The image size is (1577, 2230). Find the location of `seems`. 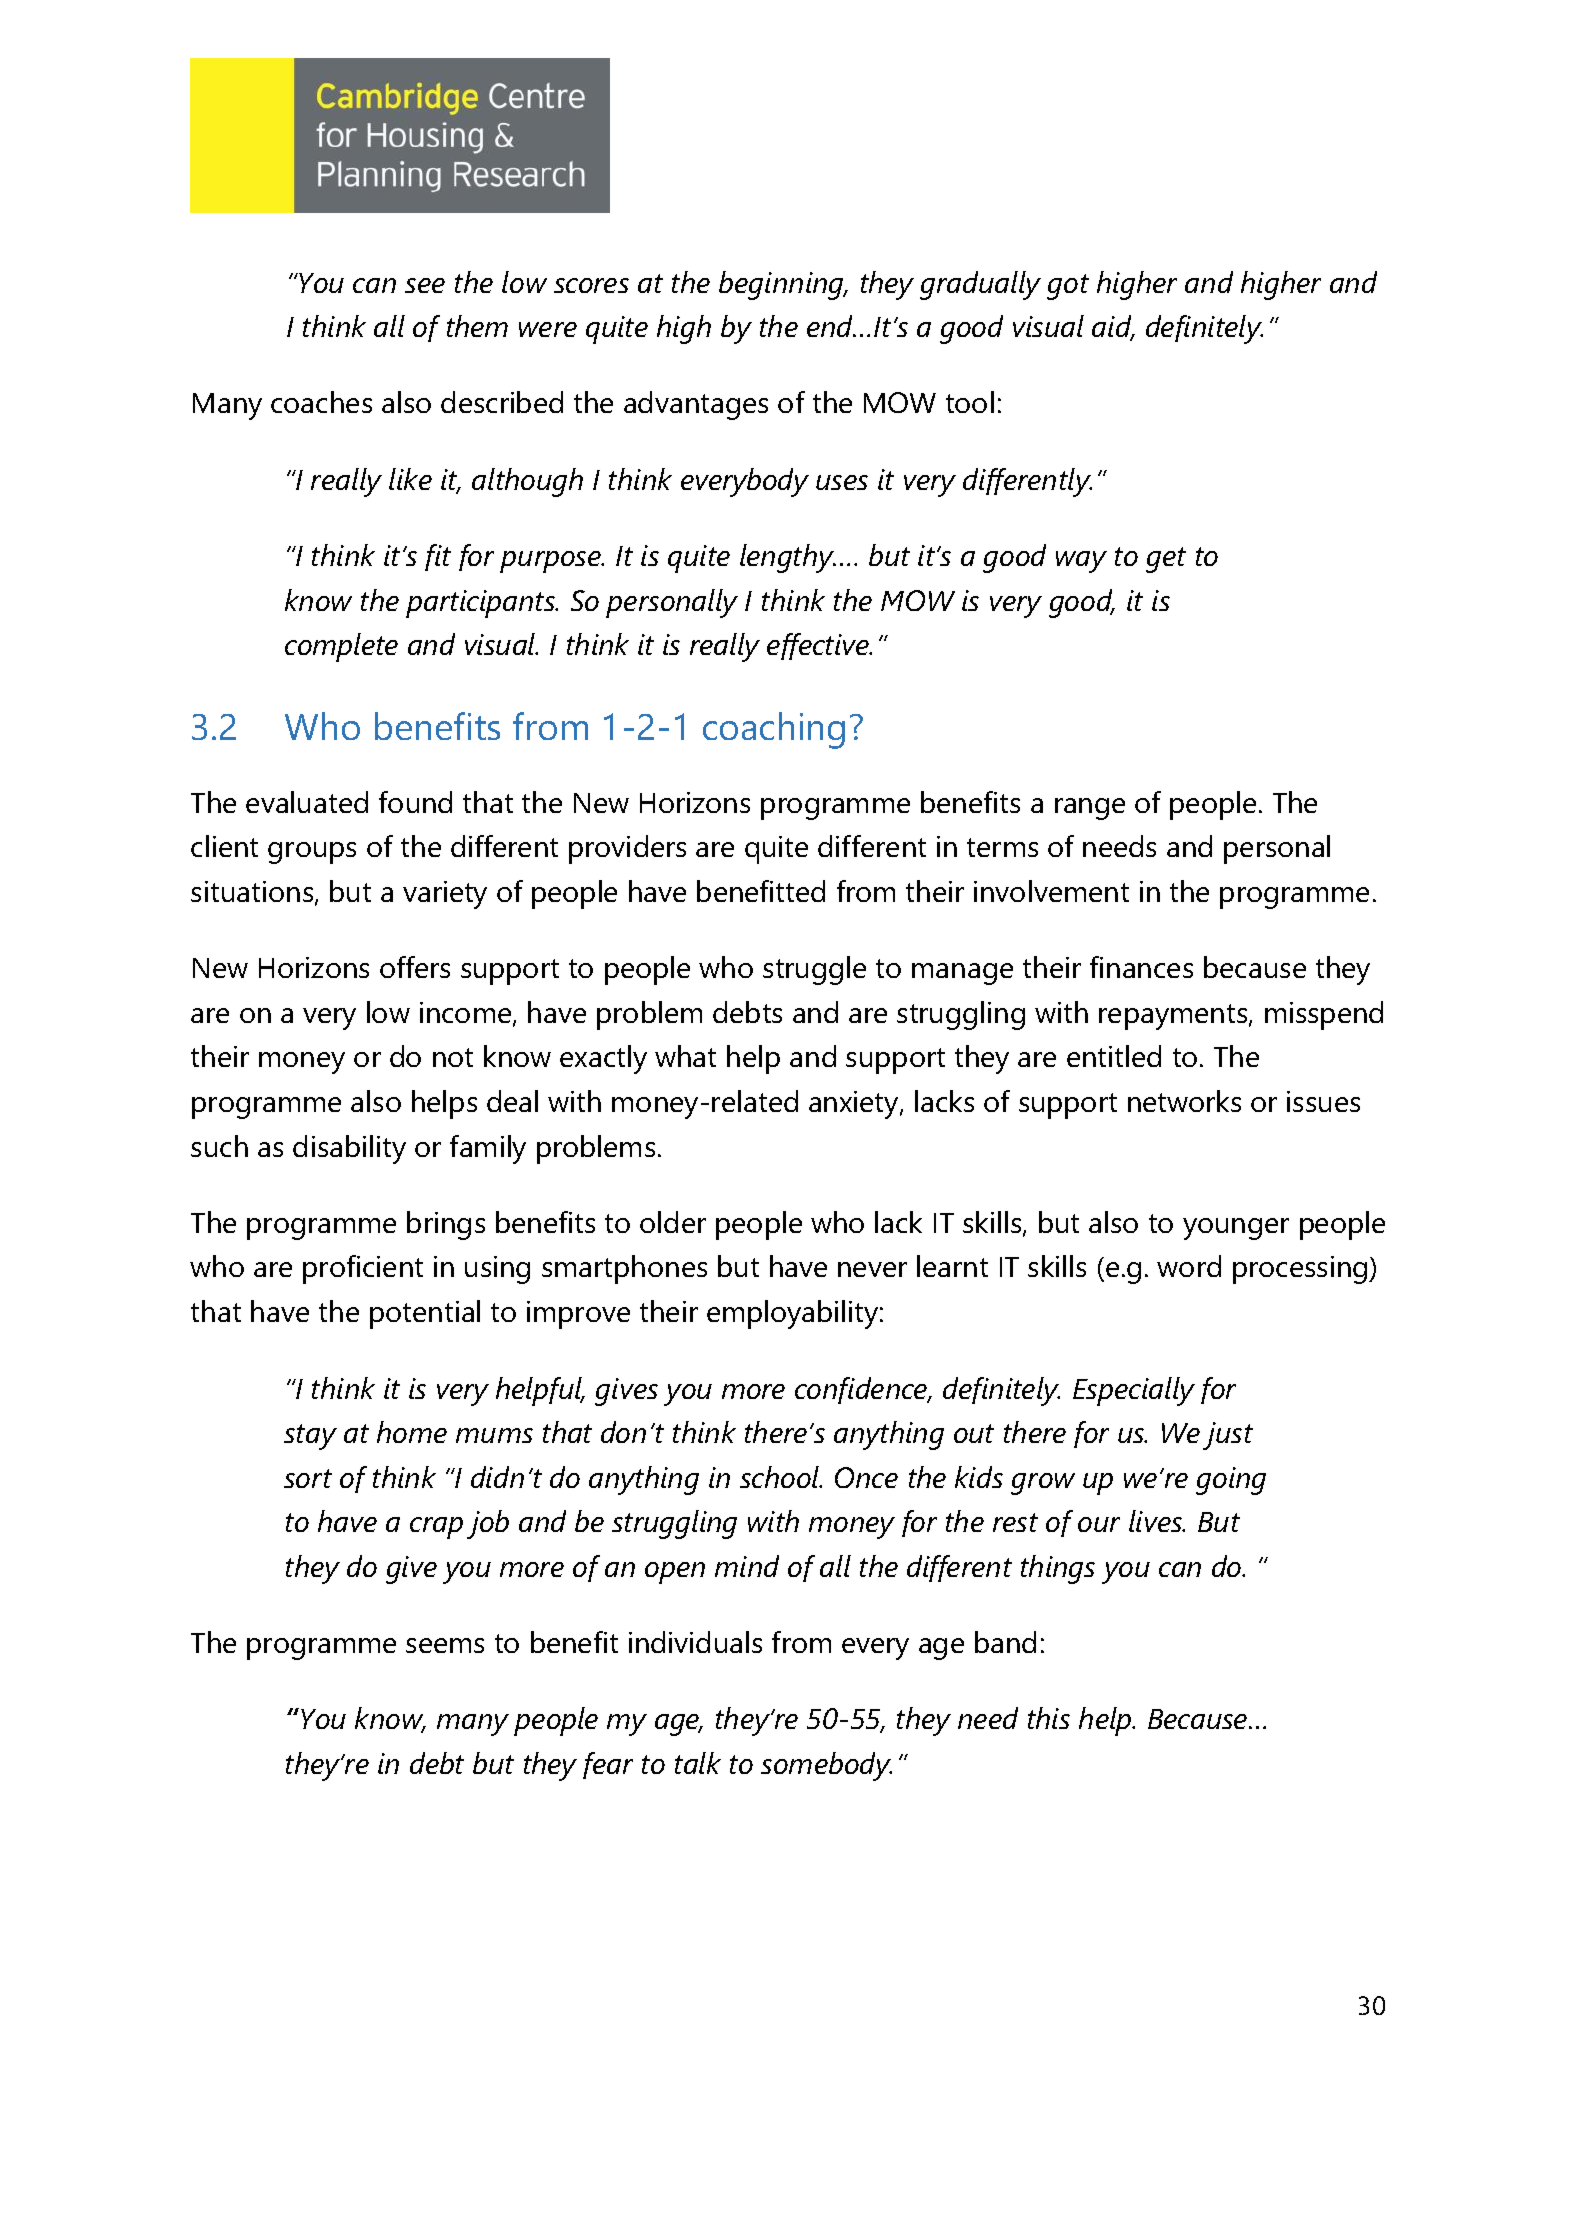

seems is located at coordinates (445, 1645).
